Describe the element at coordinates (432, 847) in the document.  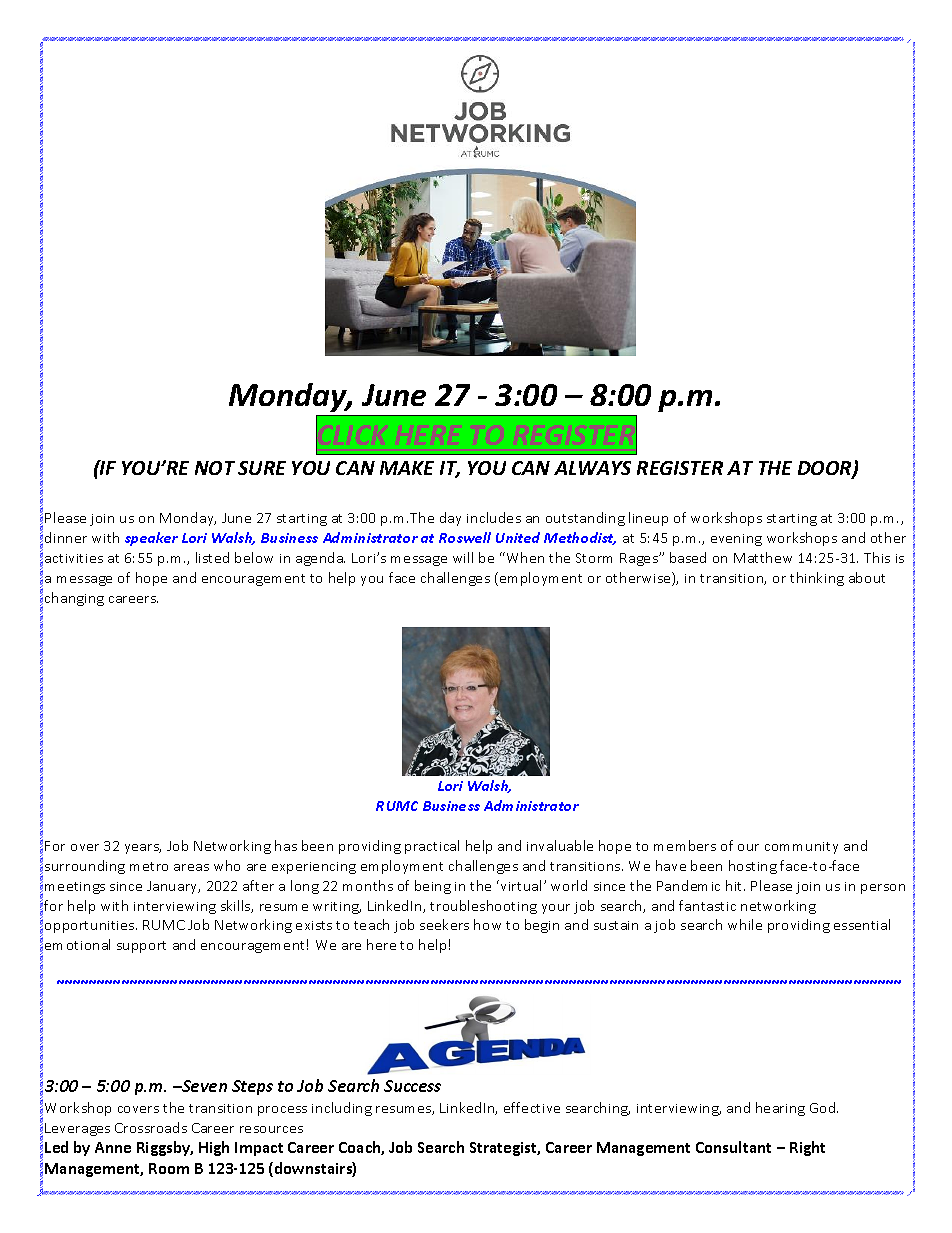
I see `practical` at that location.
